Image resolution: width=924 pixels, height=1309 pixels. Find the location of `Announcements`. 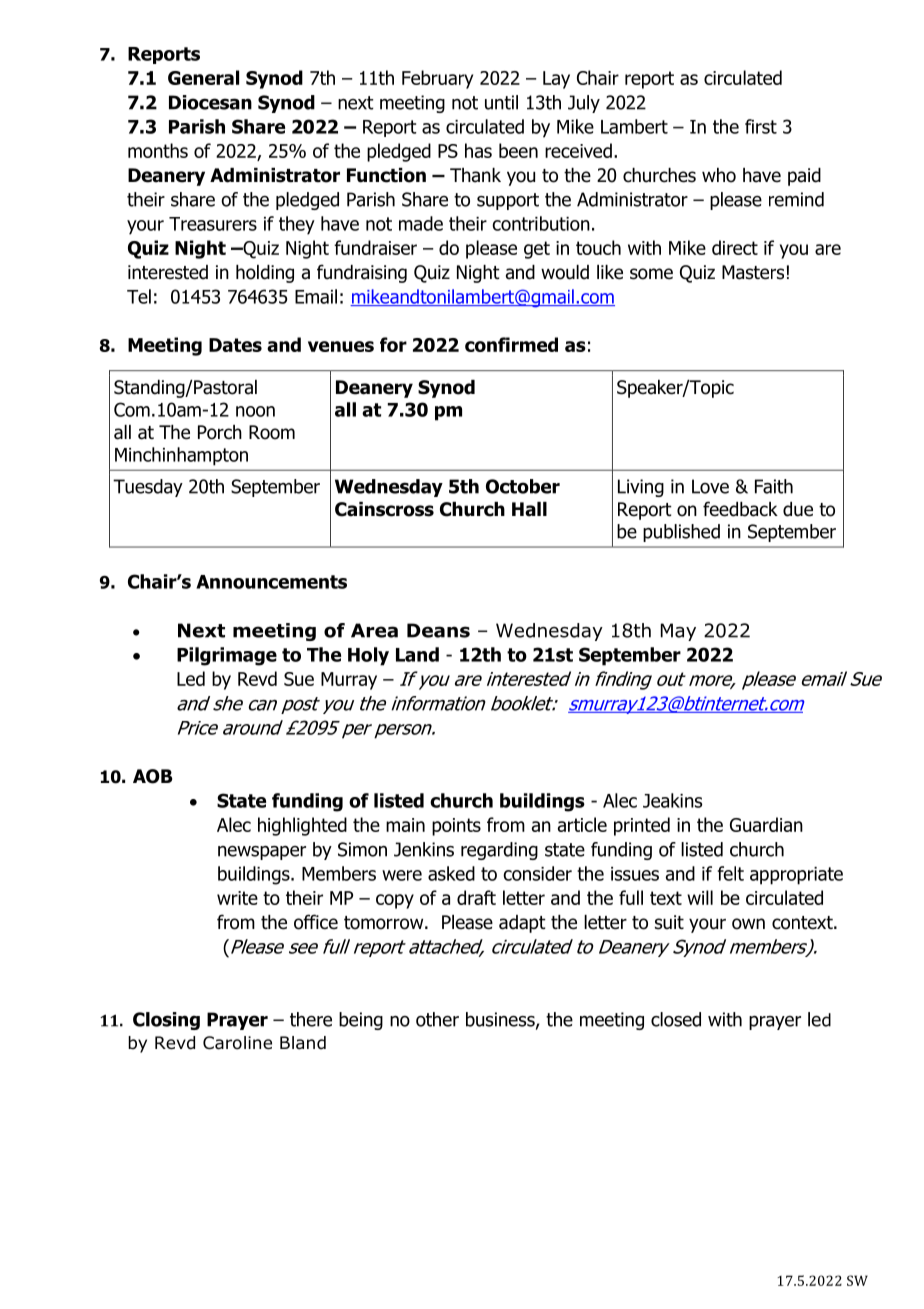

Announcements is located at coordinates (271, 582).
